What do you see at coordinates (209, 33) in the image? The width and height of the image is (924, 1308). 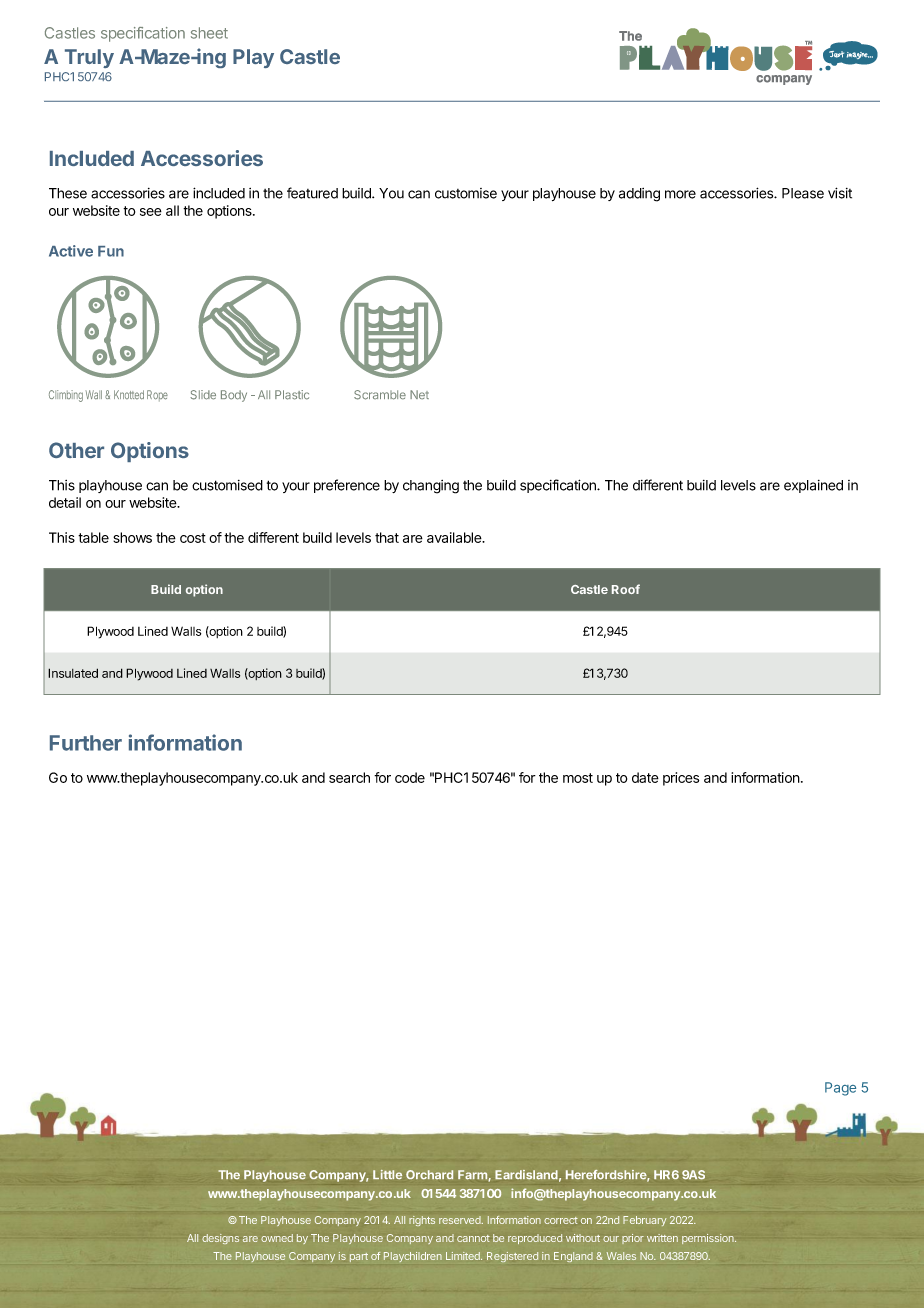 I see `sheet` at bounding box center [209, 33].
